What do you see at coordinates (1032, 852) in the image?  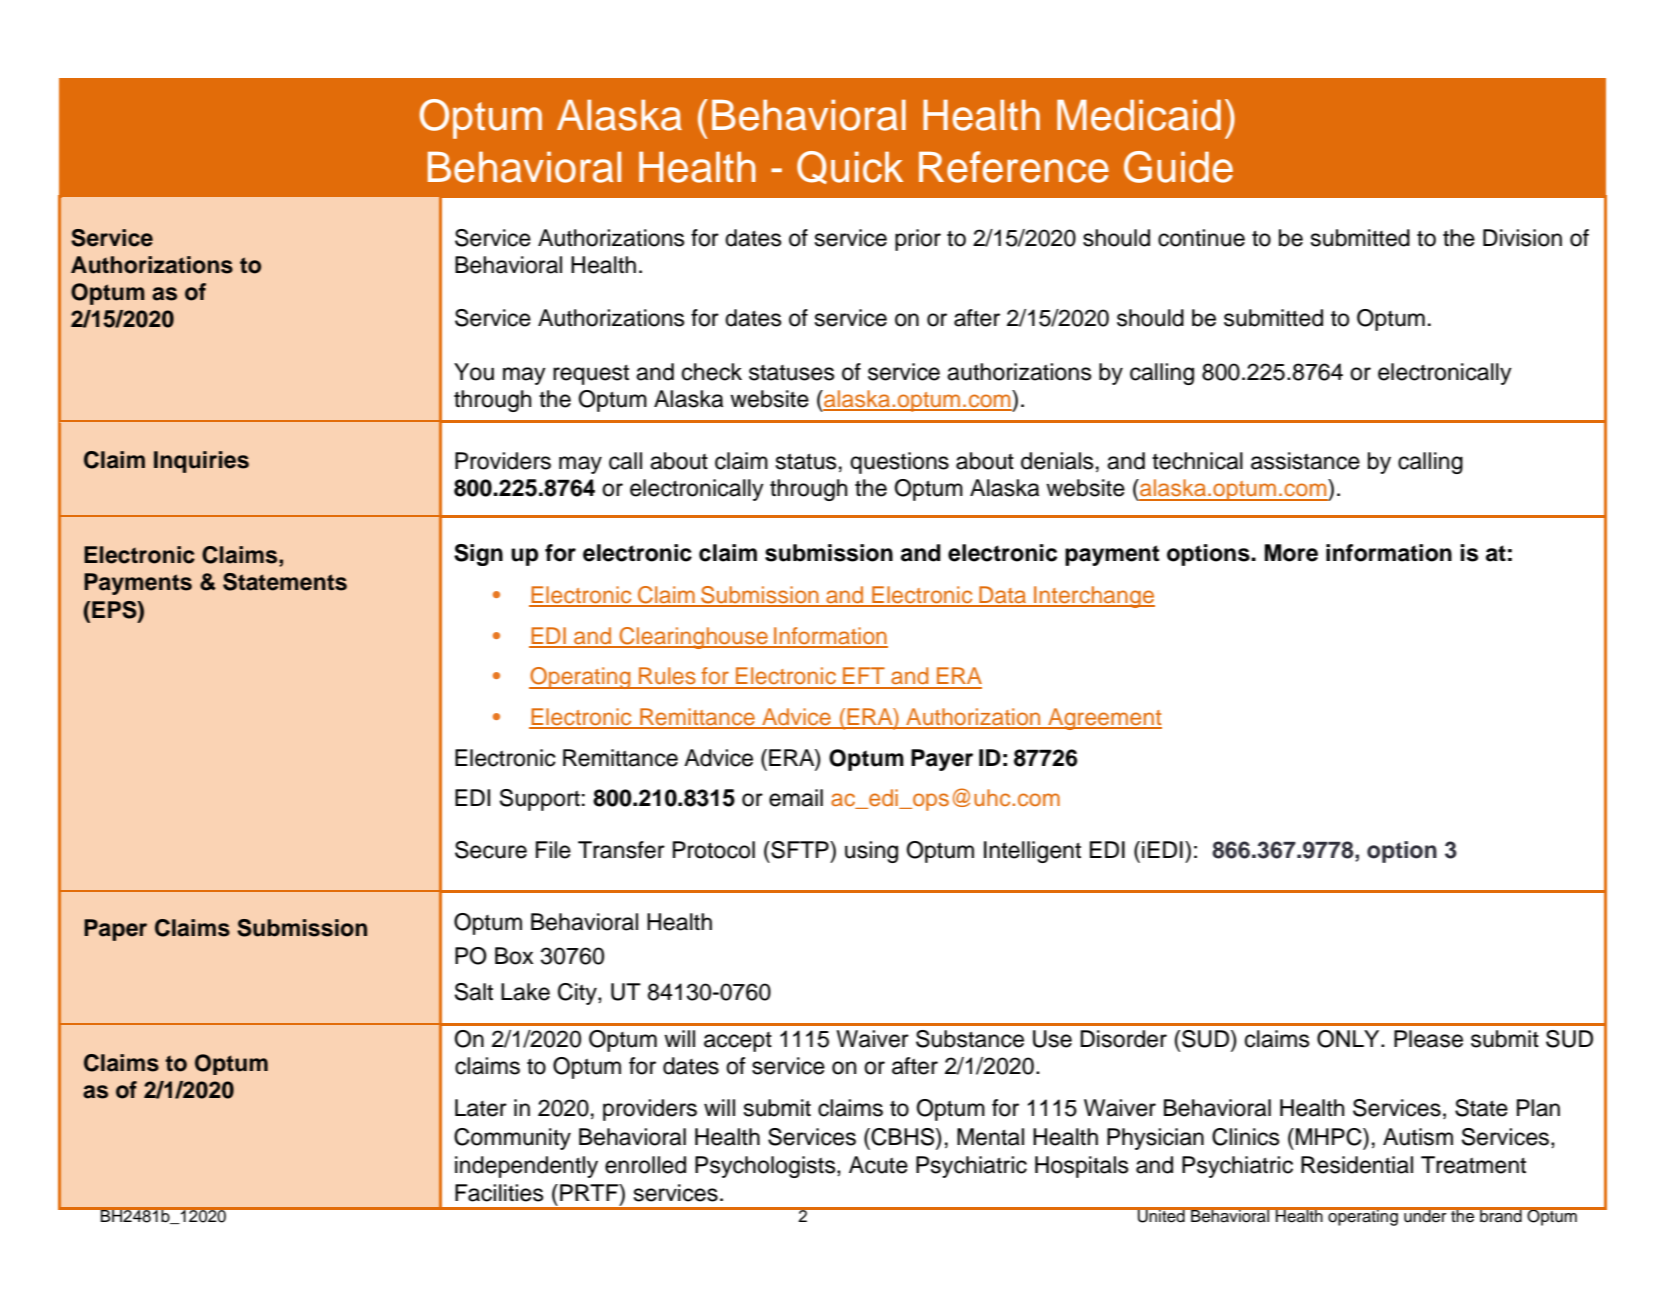 I see `Intelligent` at bounding box center [1032, 852].
